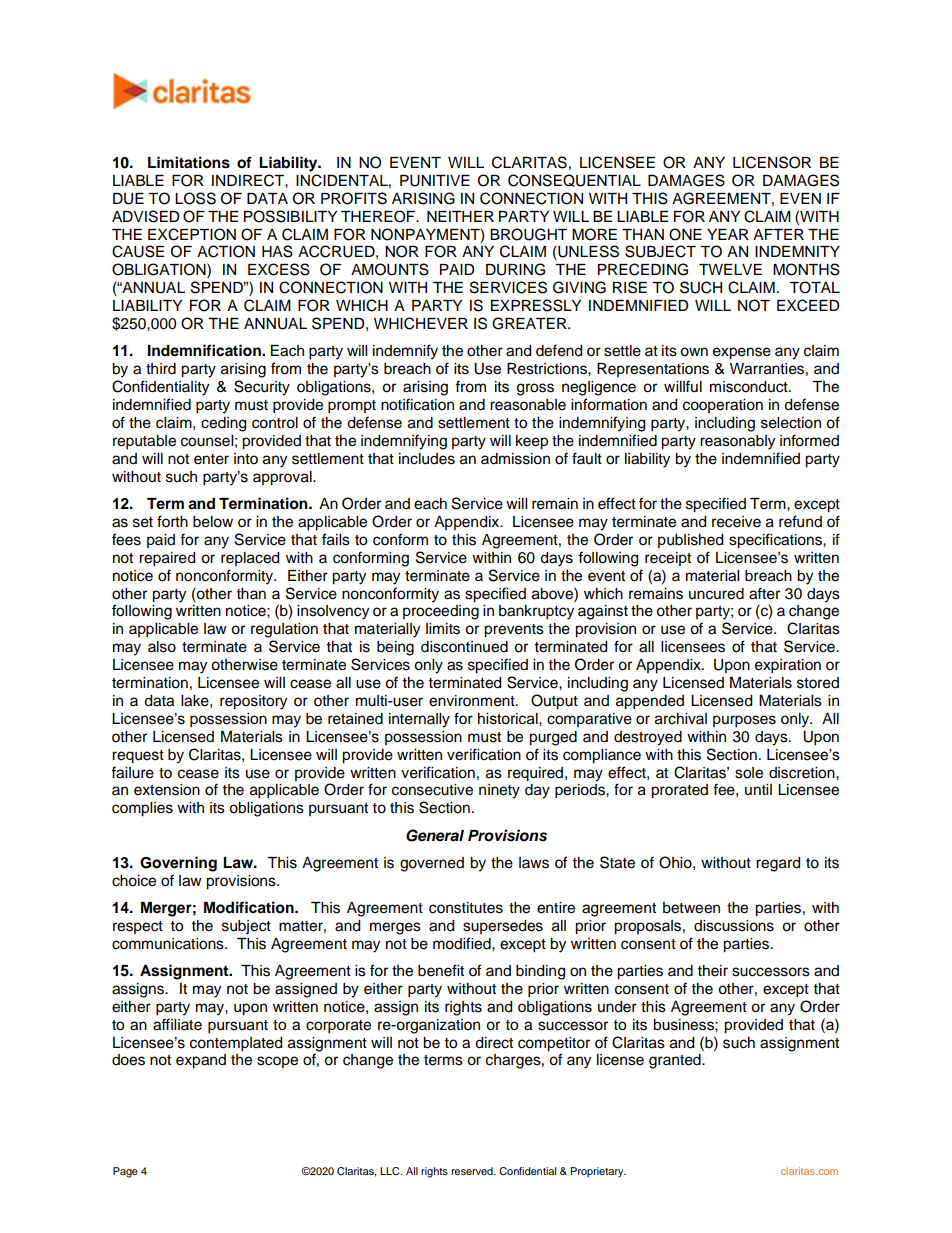 The image size is (952, 1233). What do you see at coordinates (473, 1171) in the document?
I see `reserved` at bounding box center [473, 1171].
